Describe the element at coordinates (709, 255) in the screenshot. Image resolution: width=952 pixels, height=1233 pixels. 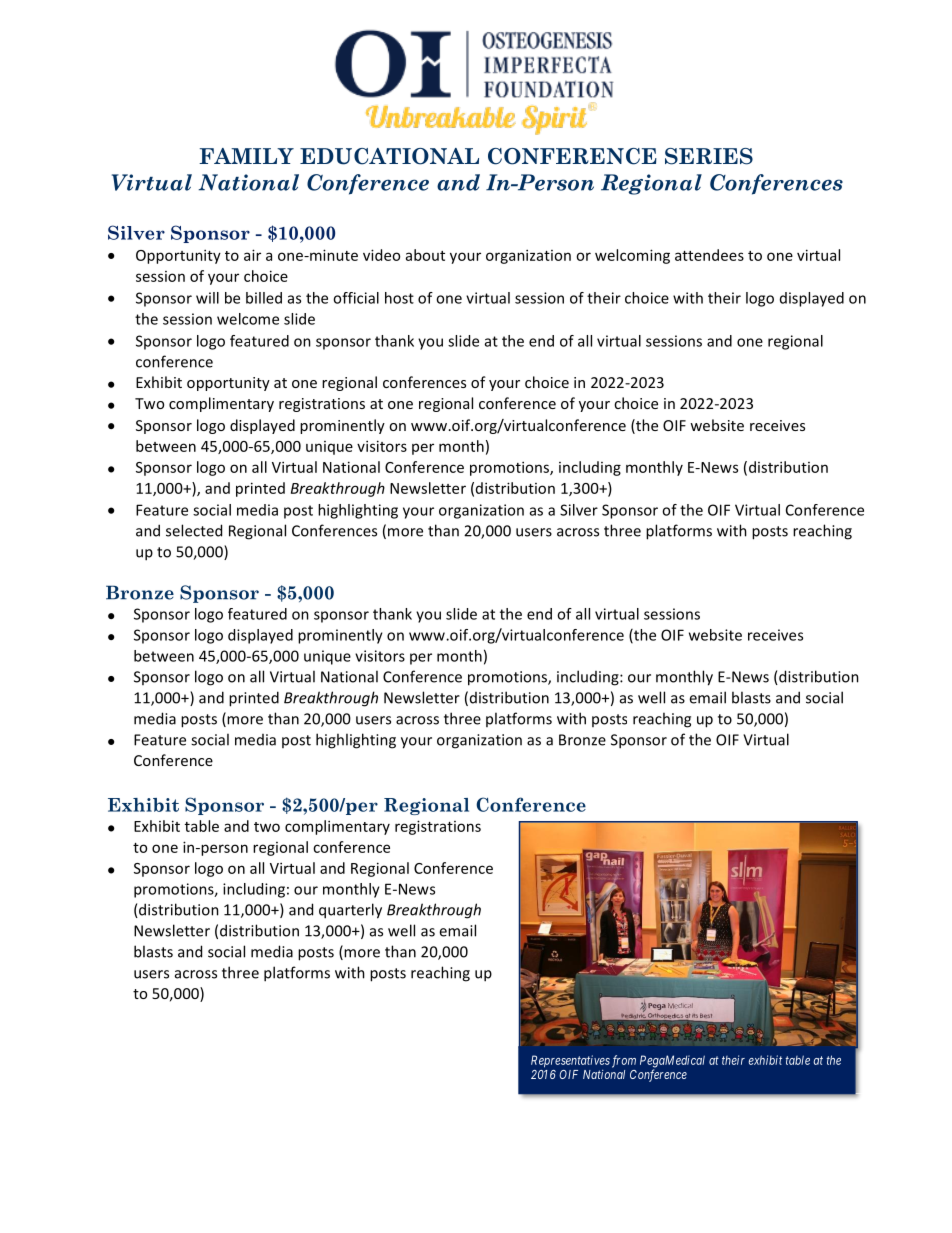
I see `attendees` at that location.
